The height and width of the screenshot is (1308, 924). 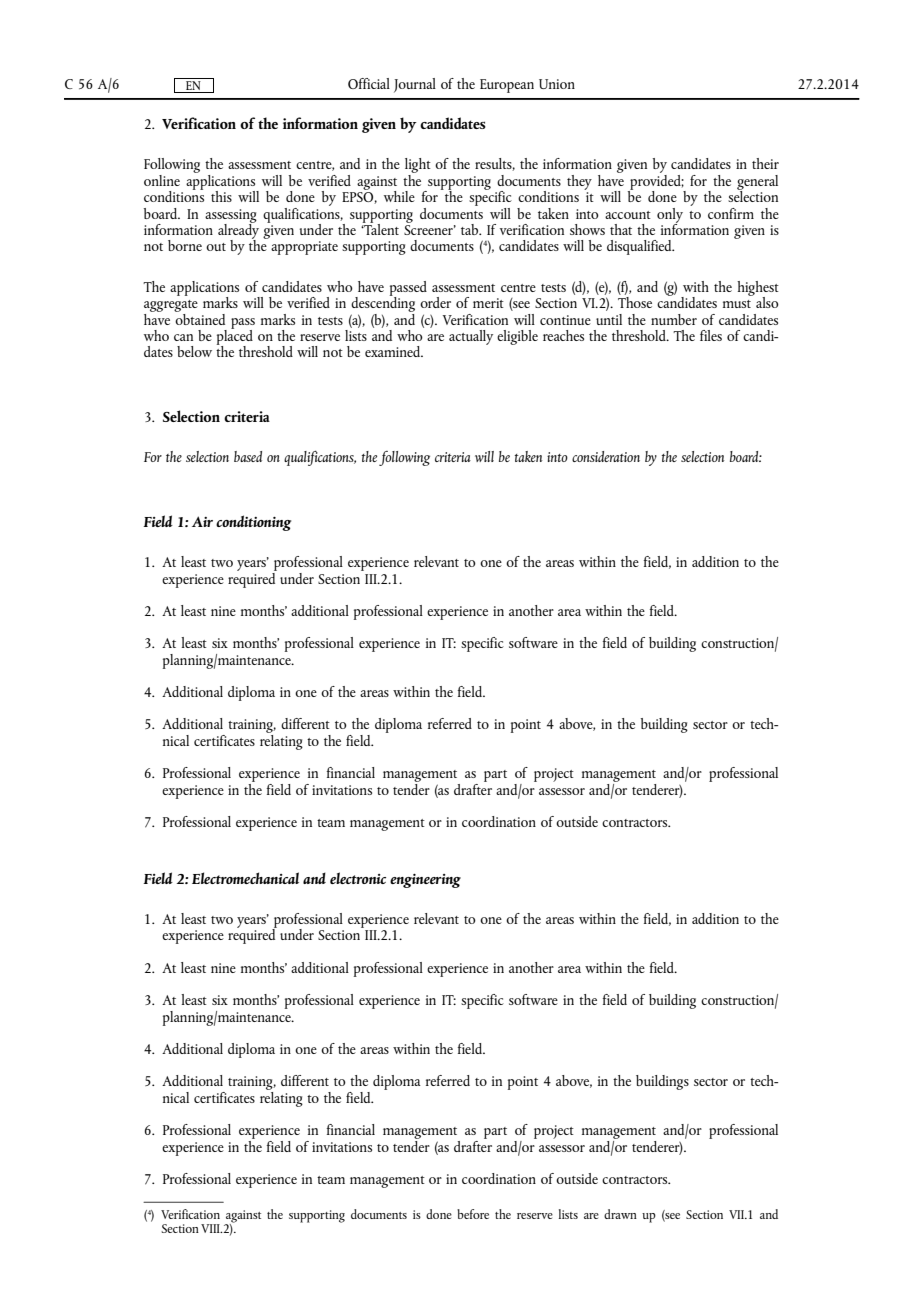 I want to click on their, so click(x=765, y=163).
